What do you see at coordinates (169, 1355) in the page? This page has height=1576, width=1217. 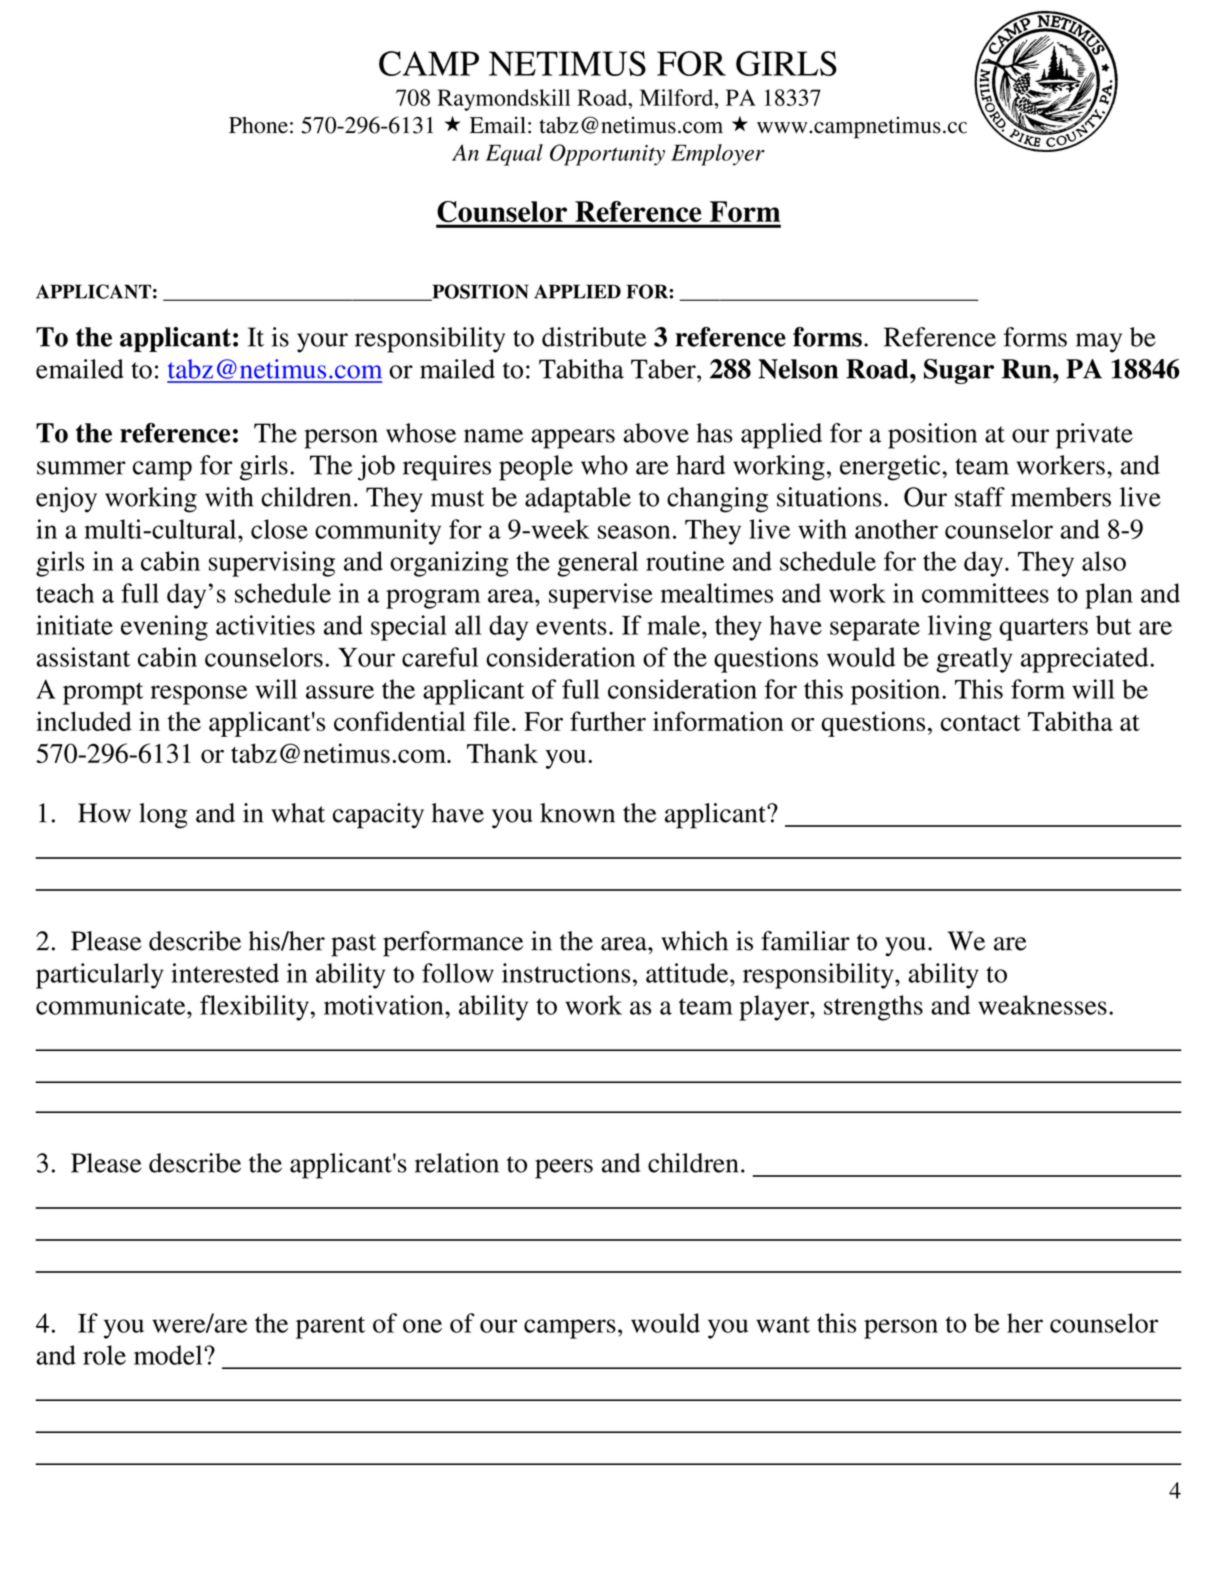 I see `model` at bounding box center [169, 1355].
